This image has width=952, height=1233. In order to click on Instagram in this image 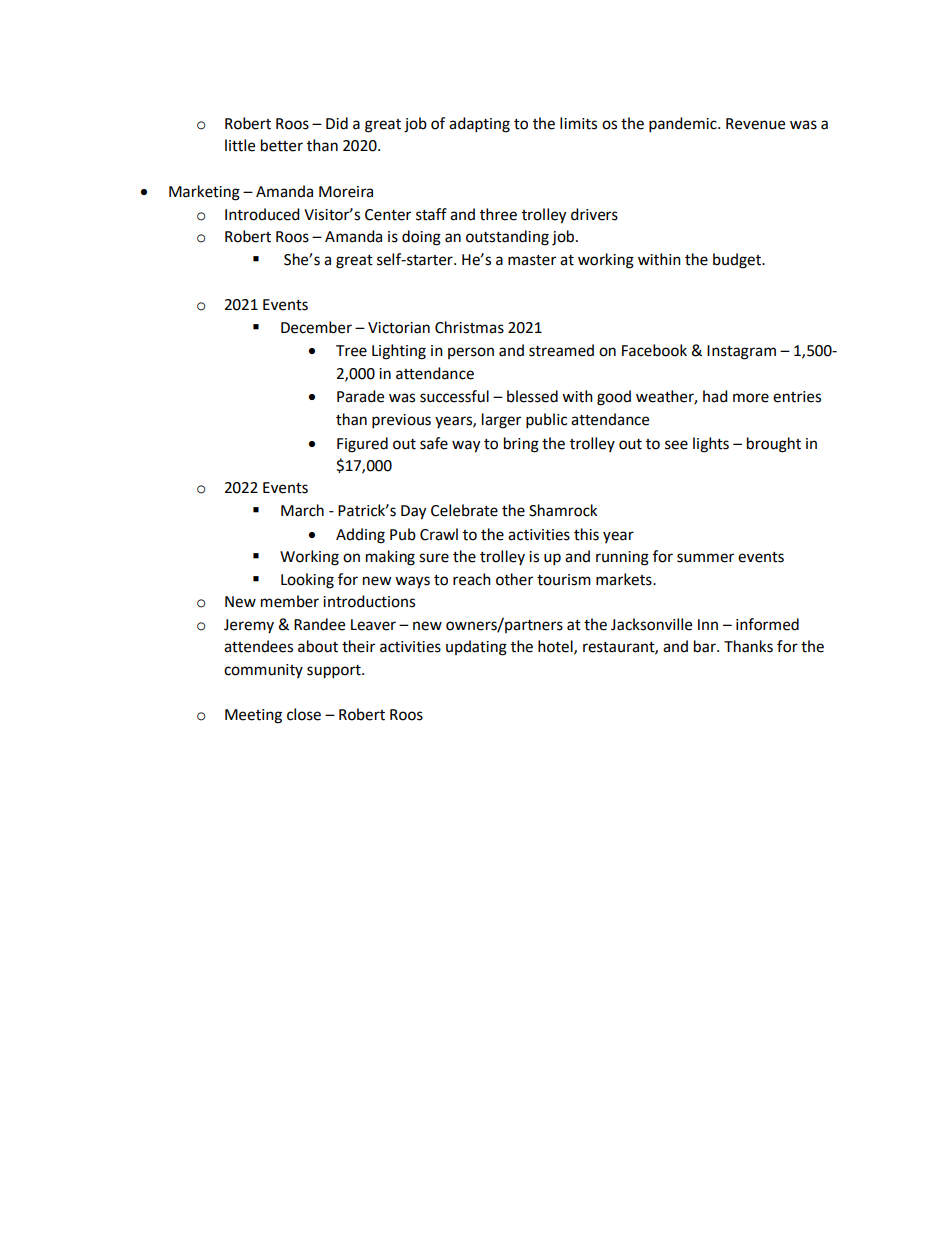, I will do `click(741, 352)`.
